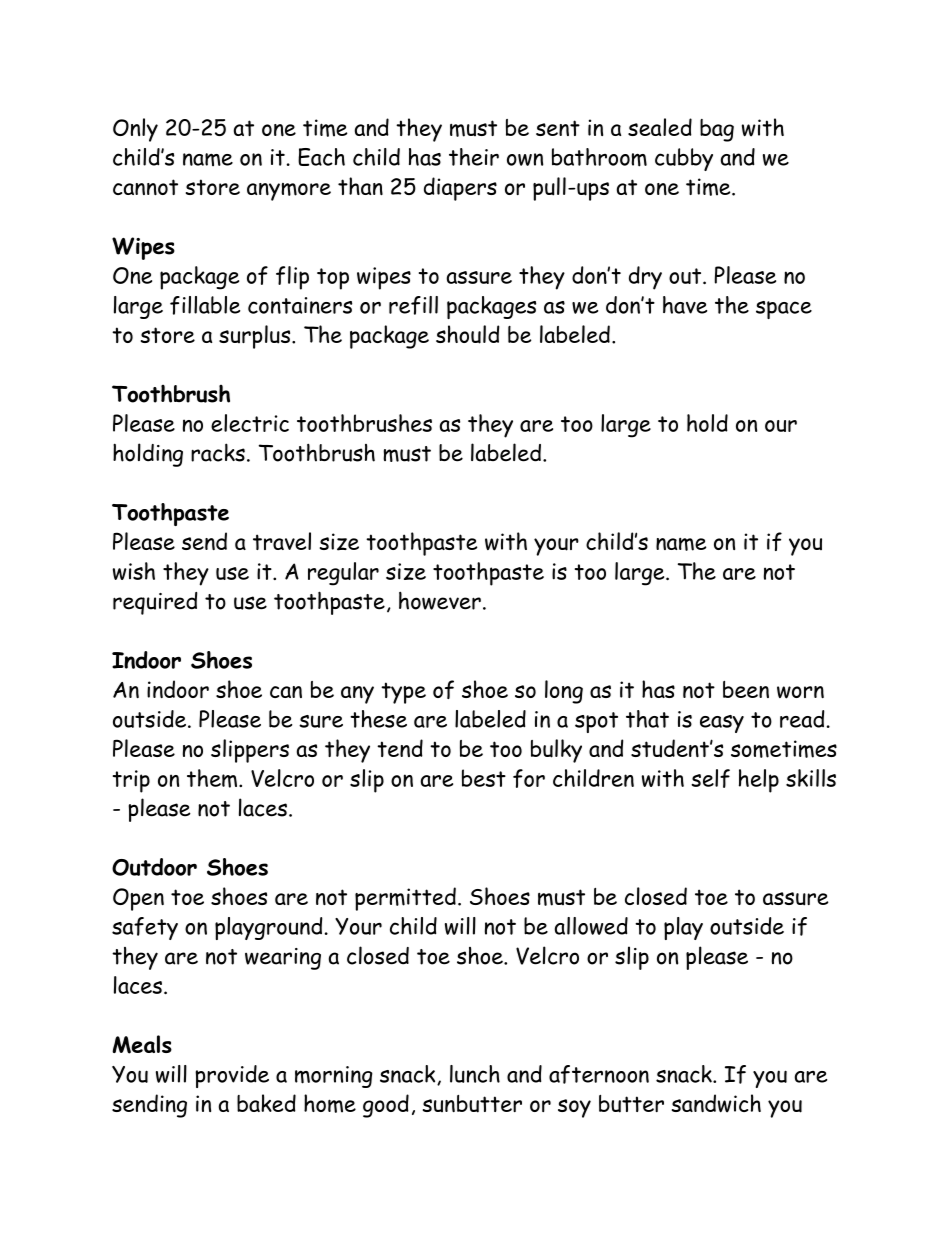 The image size is (952, 1233). I want to click on lunch, so click(475, 1074).
